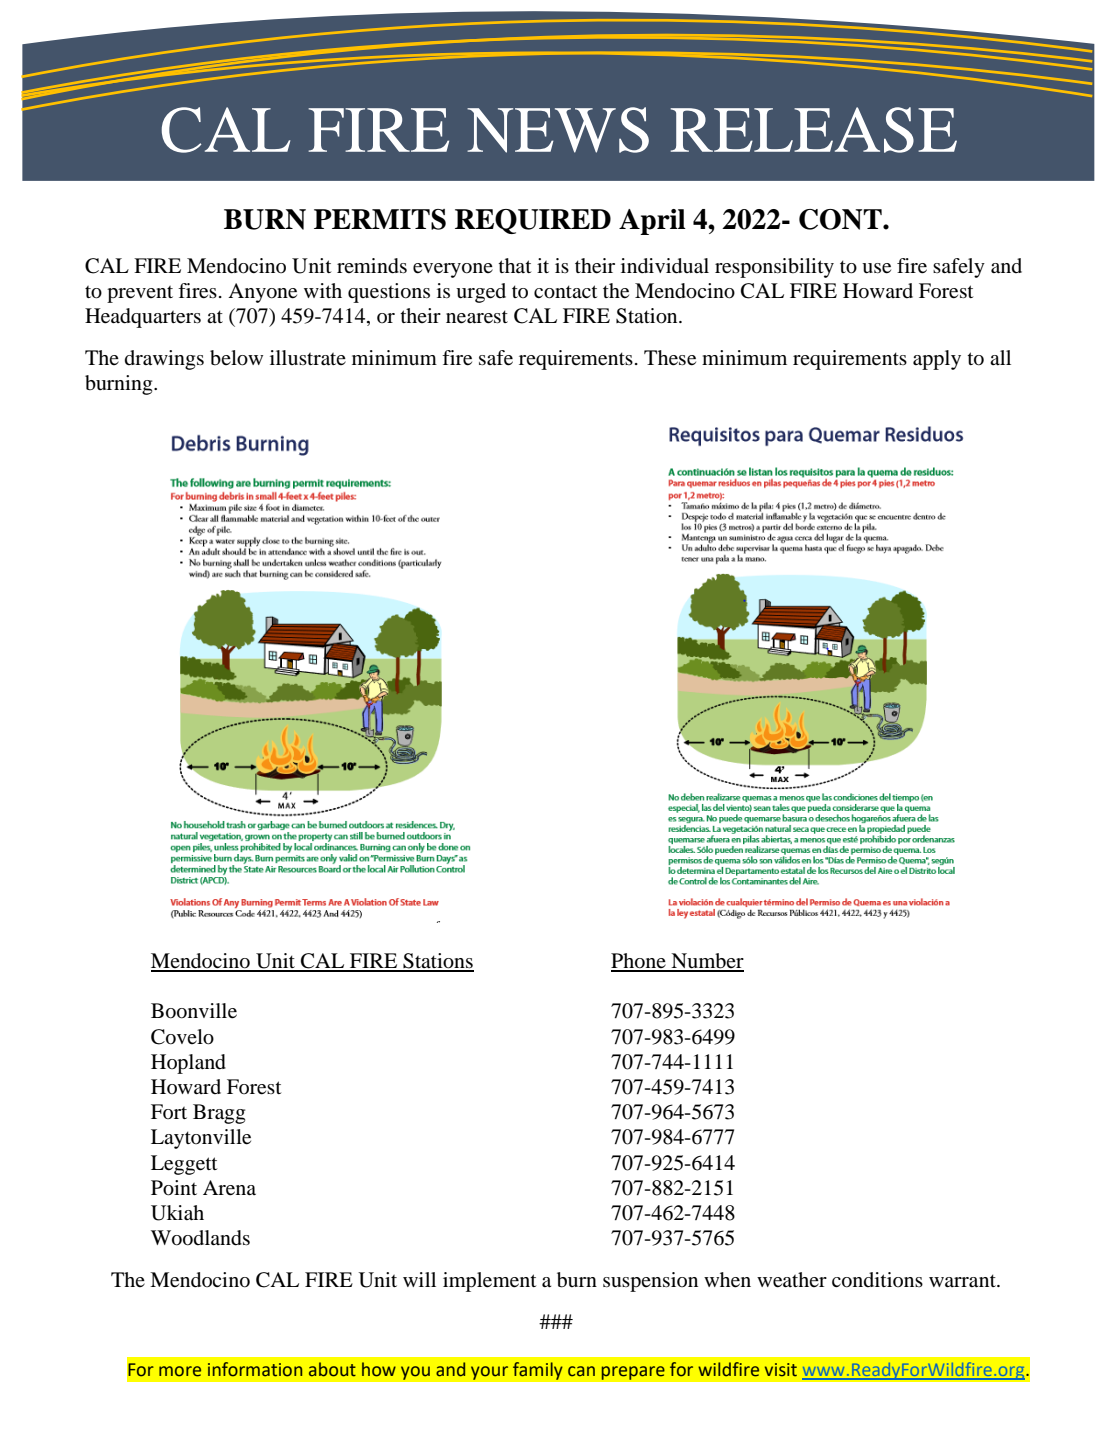 Image resolution: width=1118 pixels, height=1447 pixels. I want to click on warrant, so click(963, 1281).
